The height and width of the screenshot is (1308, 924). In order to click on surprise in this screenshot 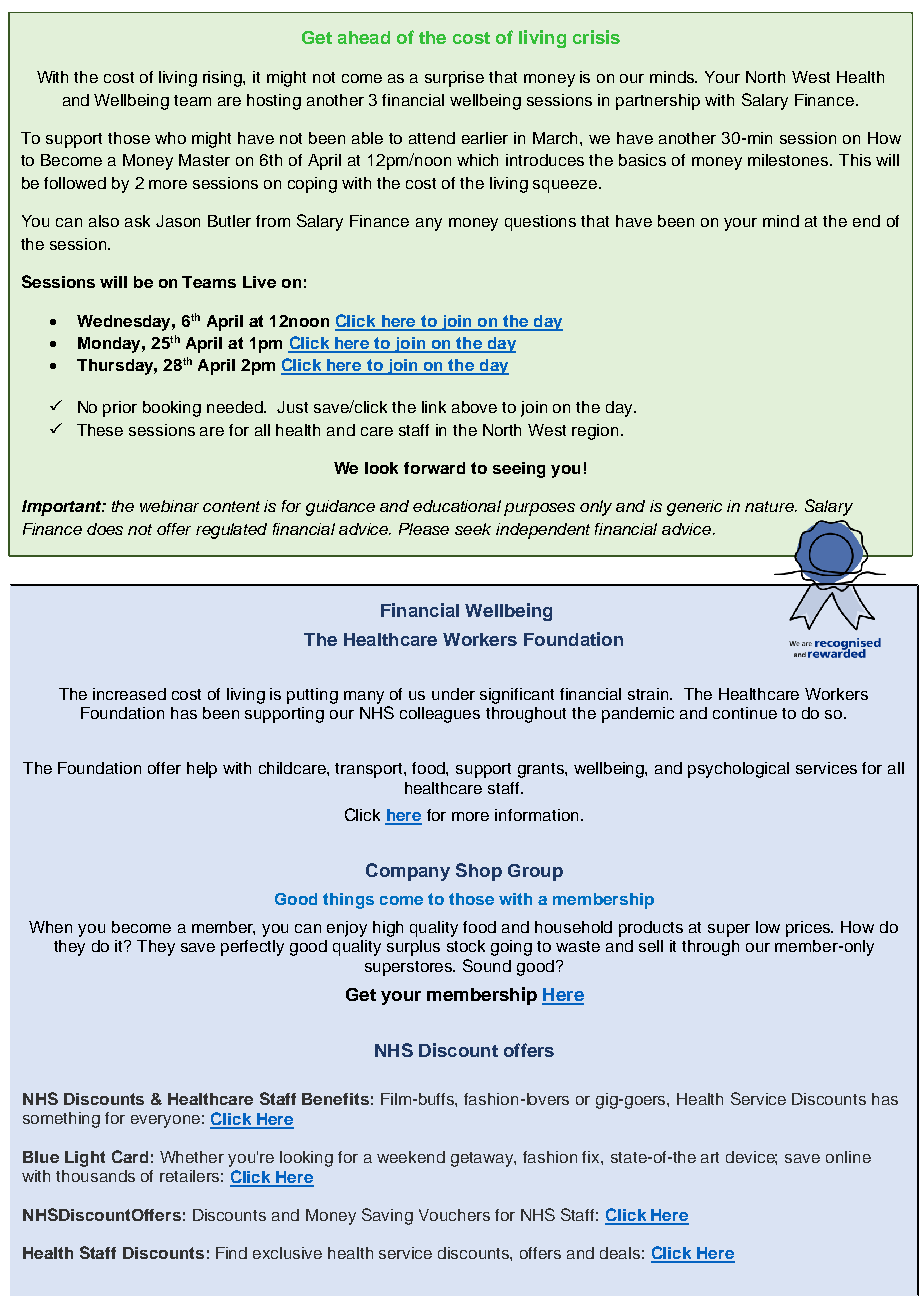, I will do `click(454, 79)`.
